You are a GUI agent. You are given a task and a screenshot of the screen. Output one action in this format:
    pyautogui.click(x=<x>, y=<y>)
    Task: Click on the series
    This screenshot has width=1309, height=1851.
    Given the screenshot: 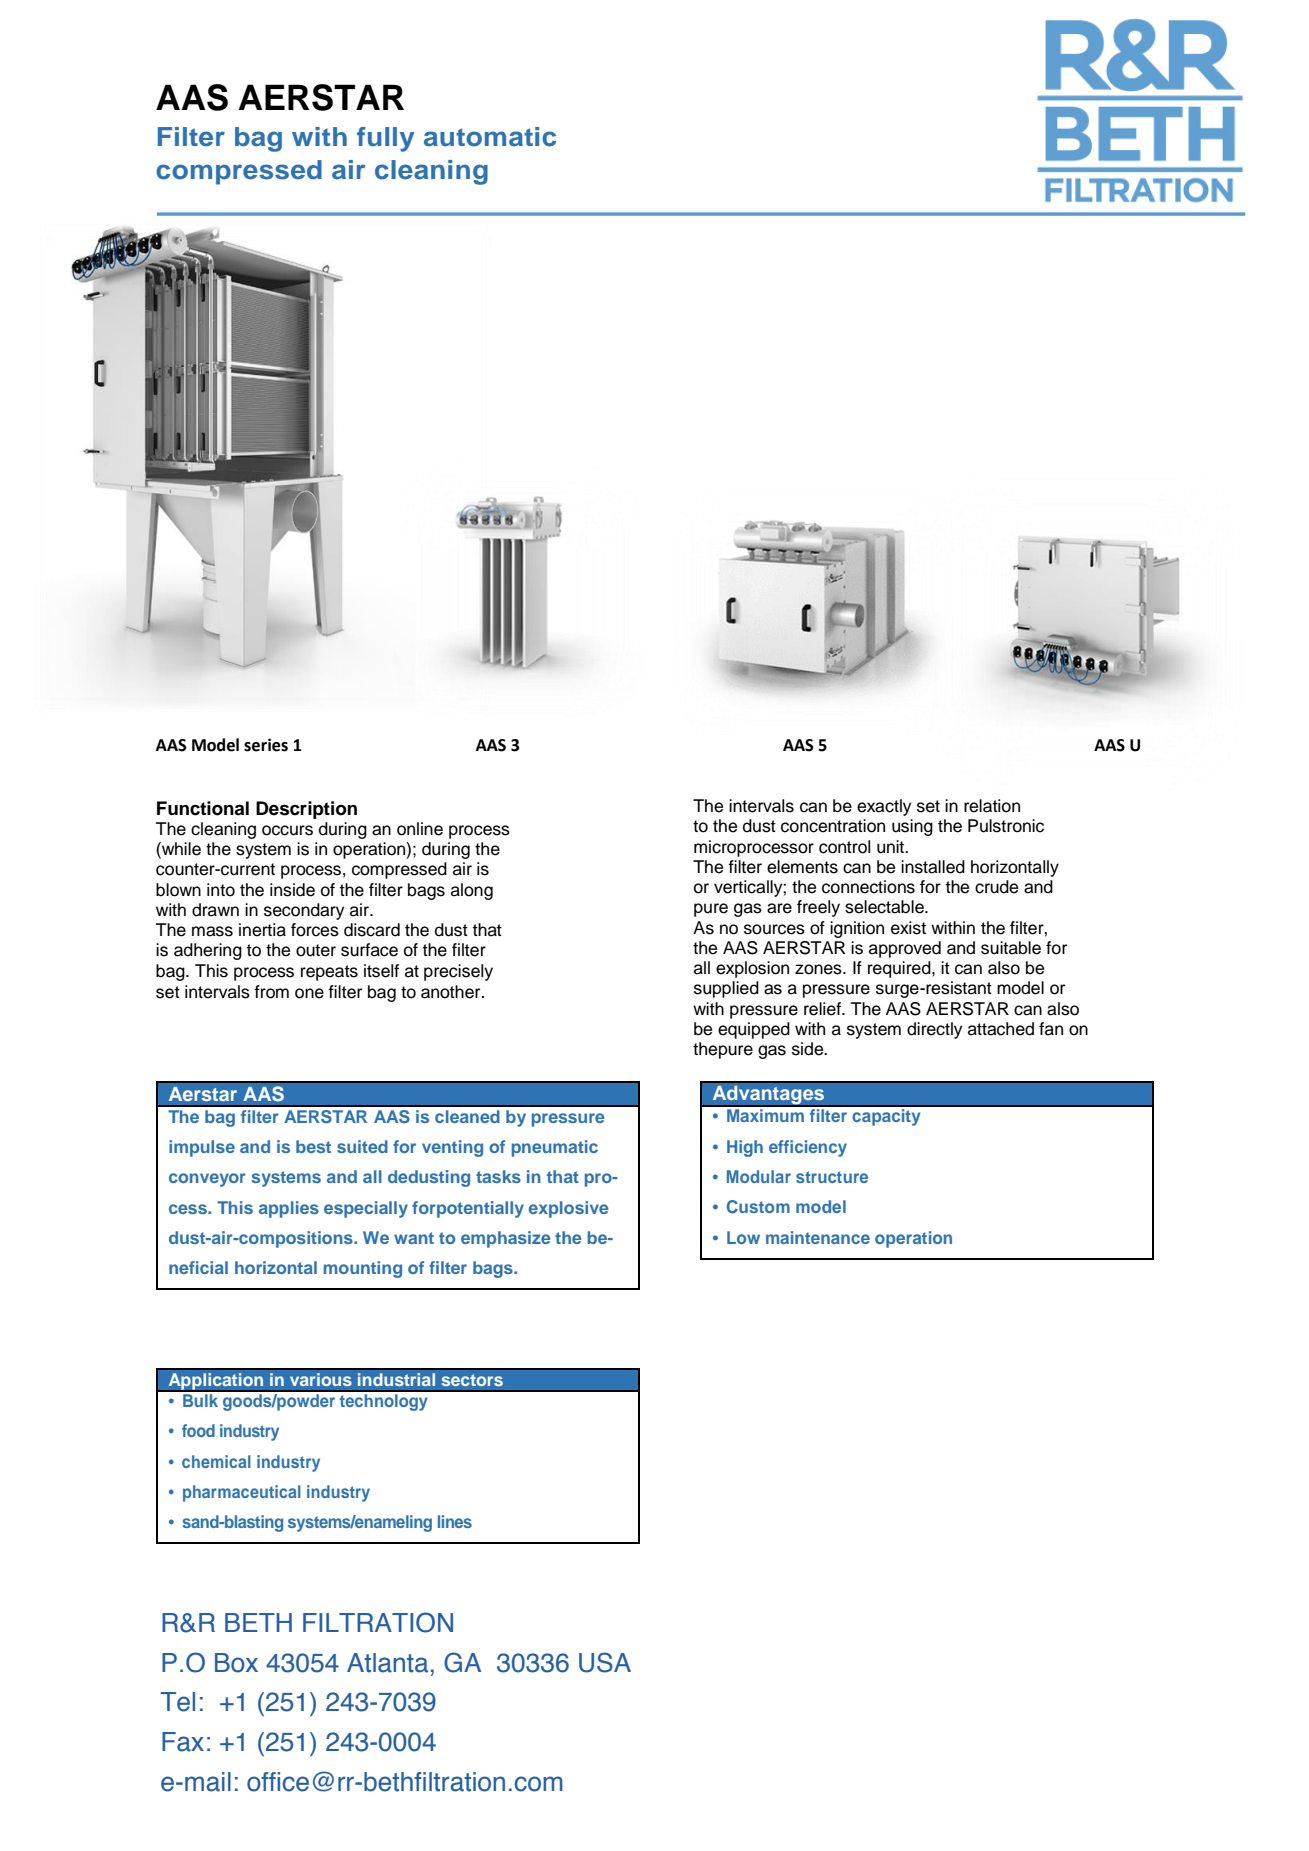 What is the action you would take?
    pyautogui.click(x=266, y=745)
